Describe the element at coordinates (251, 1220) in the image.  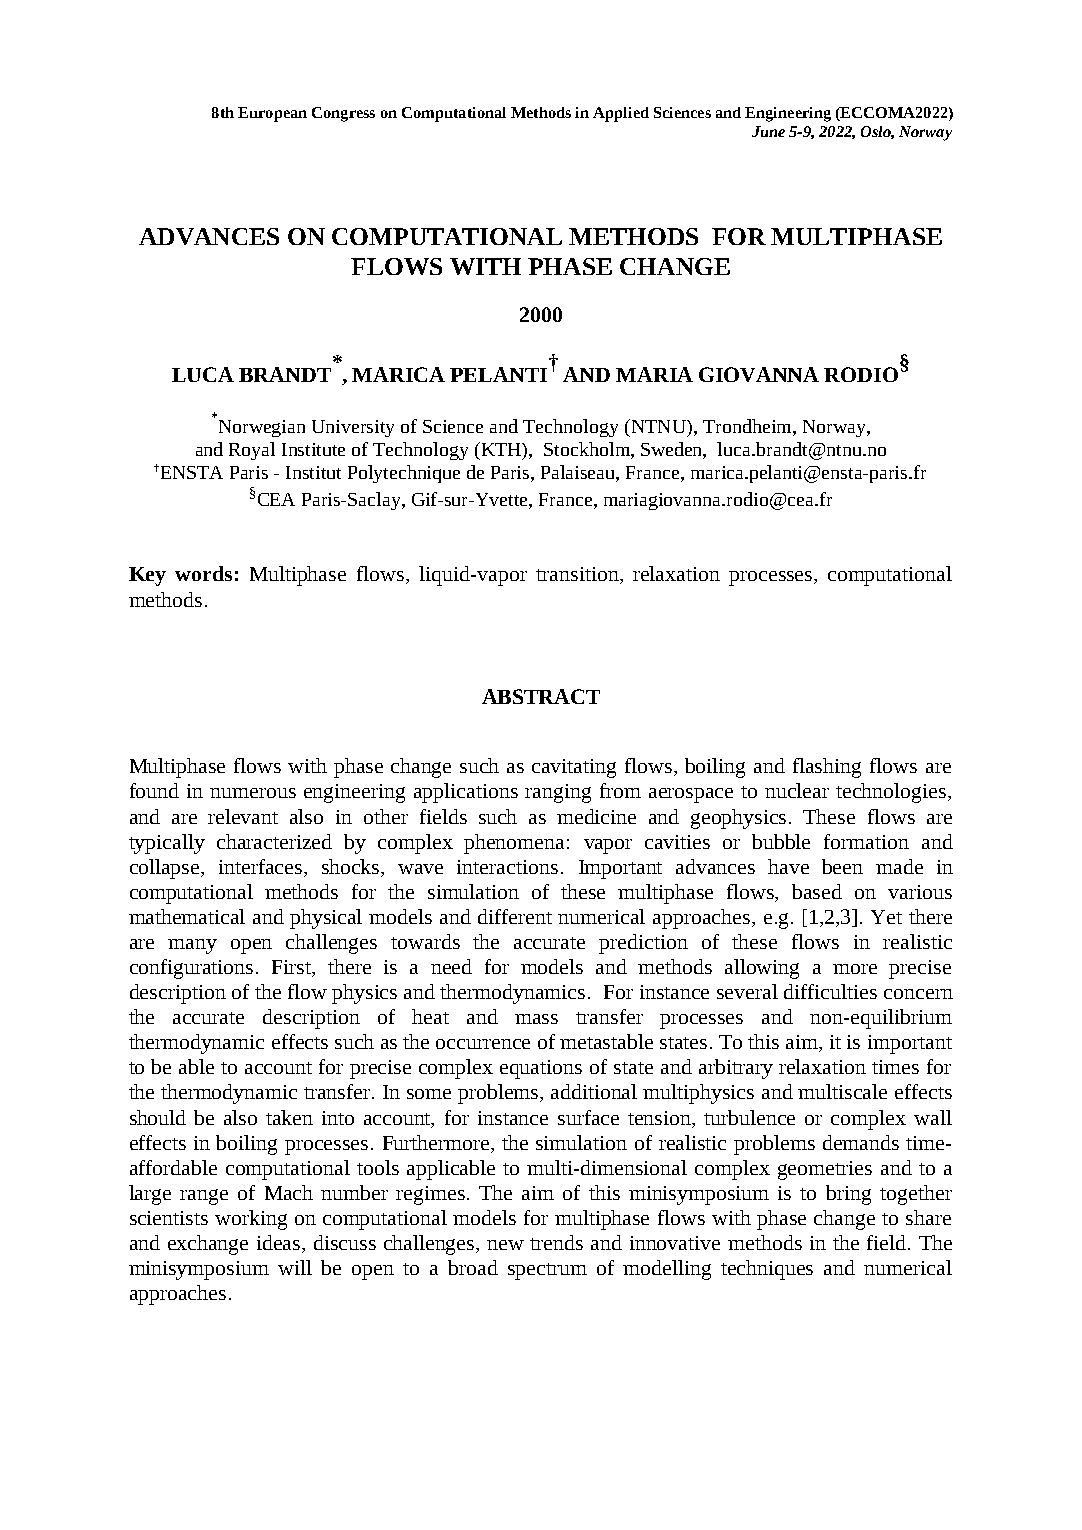
I see `working` at that location.
